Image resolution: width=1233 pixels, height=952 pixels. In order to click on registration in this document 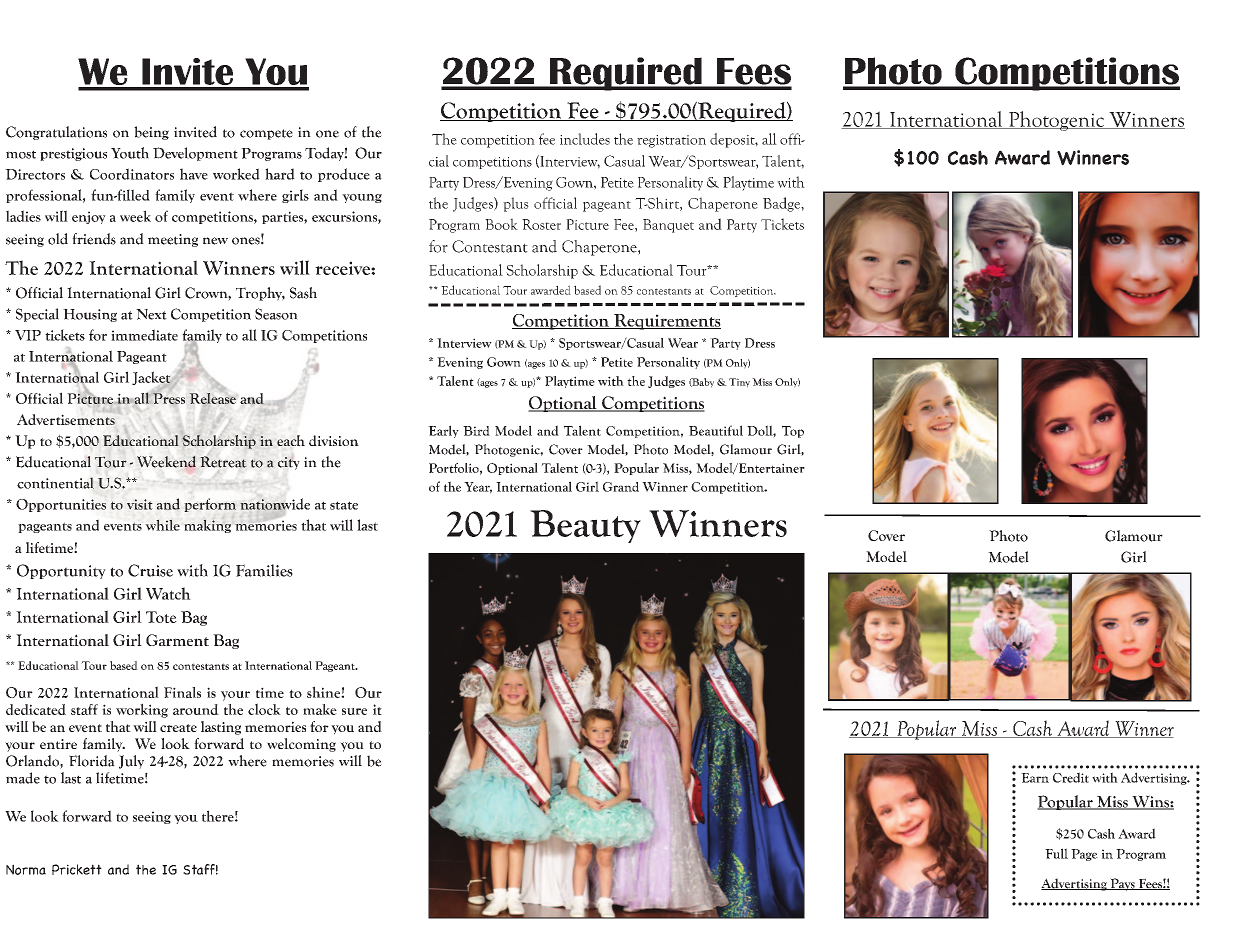, I will do `click(671, 141)`.
